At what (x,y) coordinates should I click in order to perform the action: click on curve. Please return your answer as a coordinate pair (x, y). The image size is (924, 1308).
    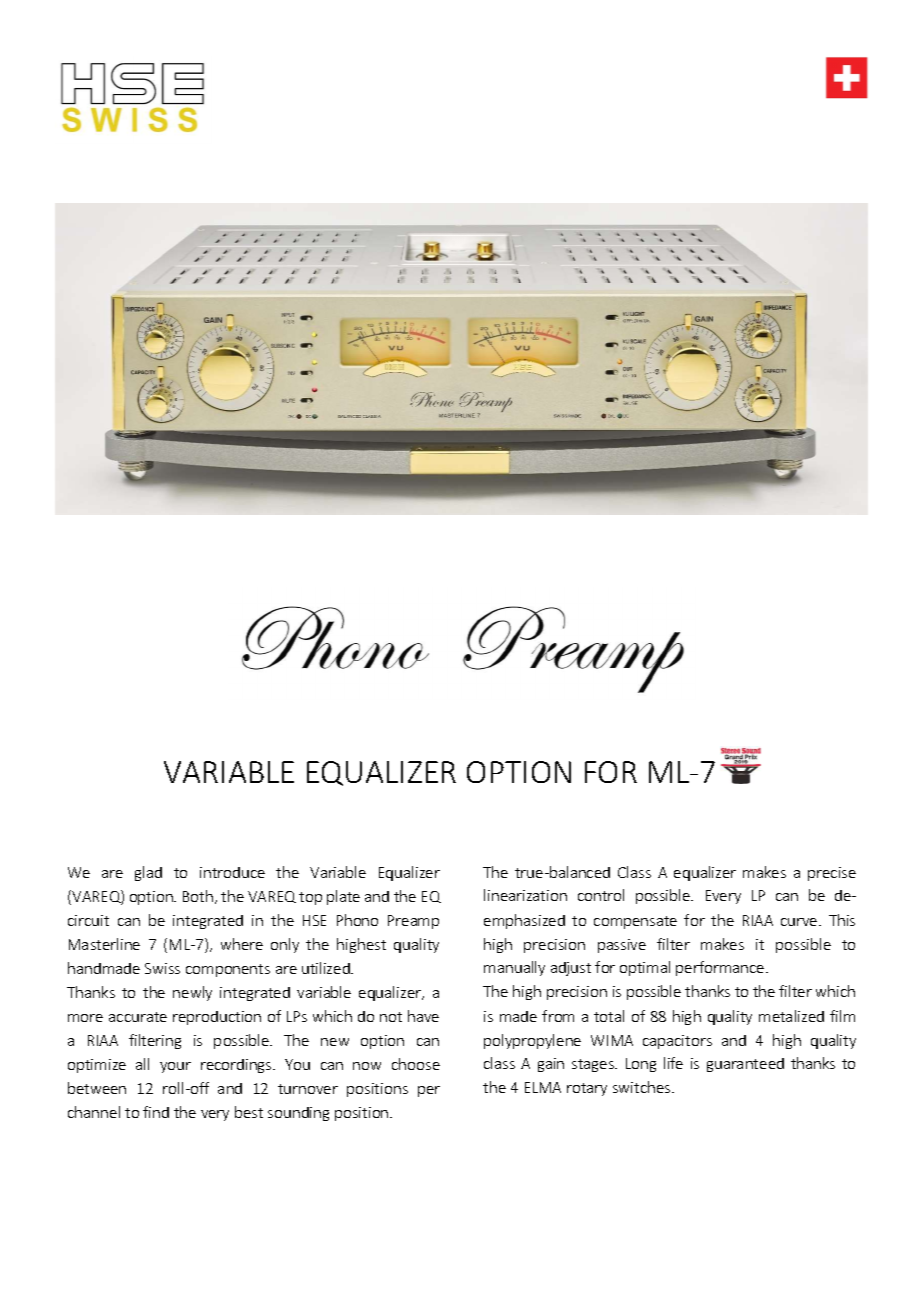
    Looking at the image, I should click on (800, 922).
